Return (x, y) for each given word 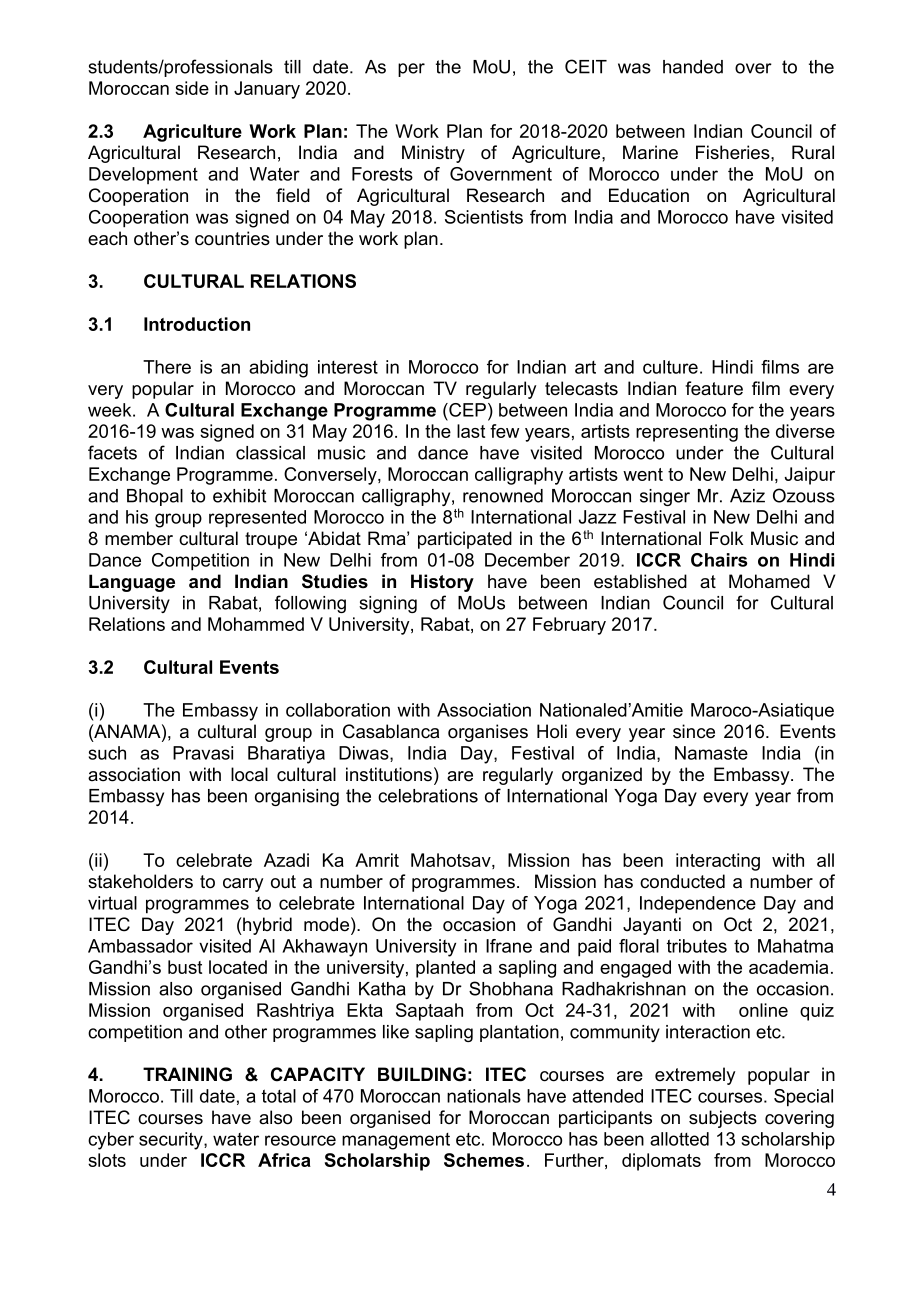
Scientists (484, 217)
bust (185, 967)
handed (693, 67)
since (694, 731)
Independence (698, 905)
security (172, 1141)
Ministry (433, 154)
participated (465, 540)
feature (714, 388)
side (192, 88)
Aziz (747, 496)
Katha (382, 989)
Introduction (197, 324)
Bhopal (155, 497)
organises (488, 733)
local (249, 774)
